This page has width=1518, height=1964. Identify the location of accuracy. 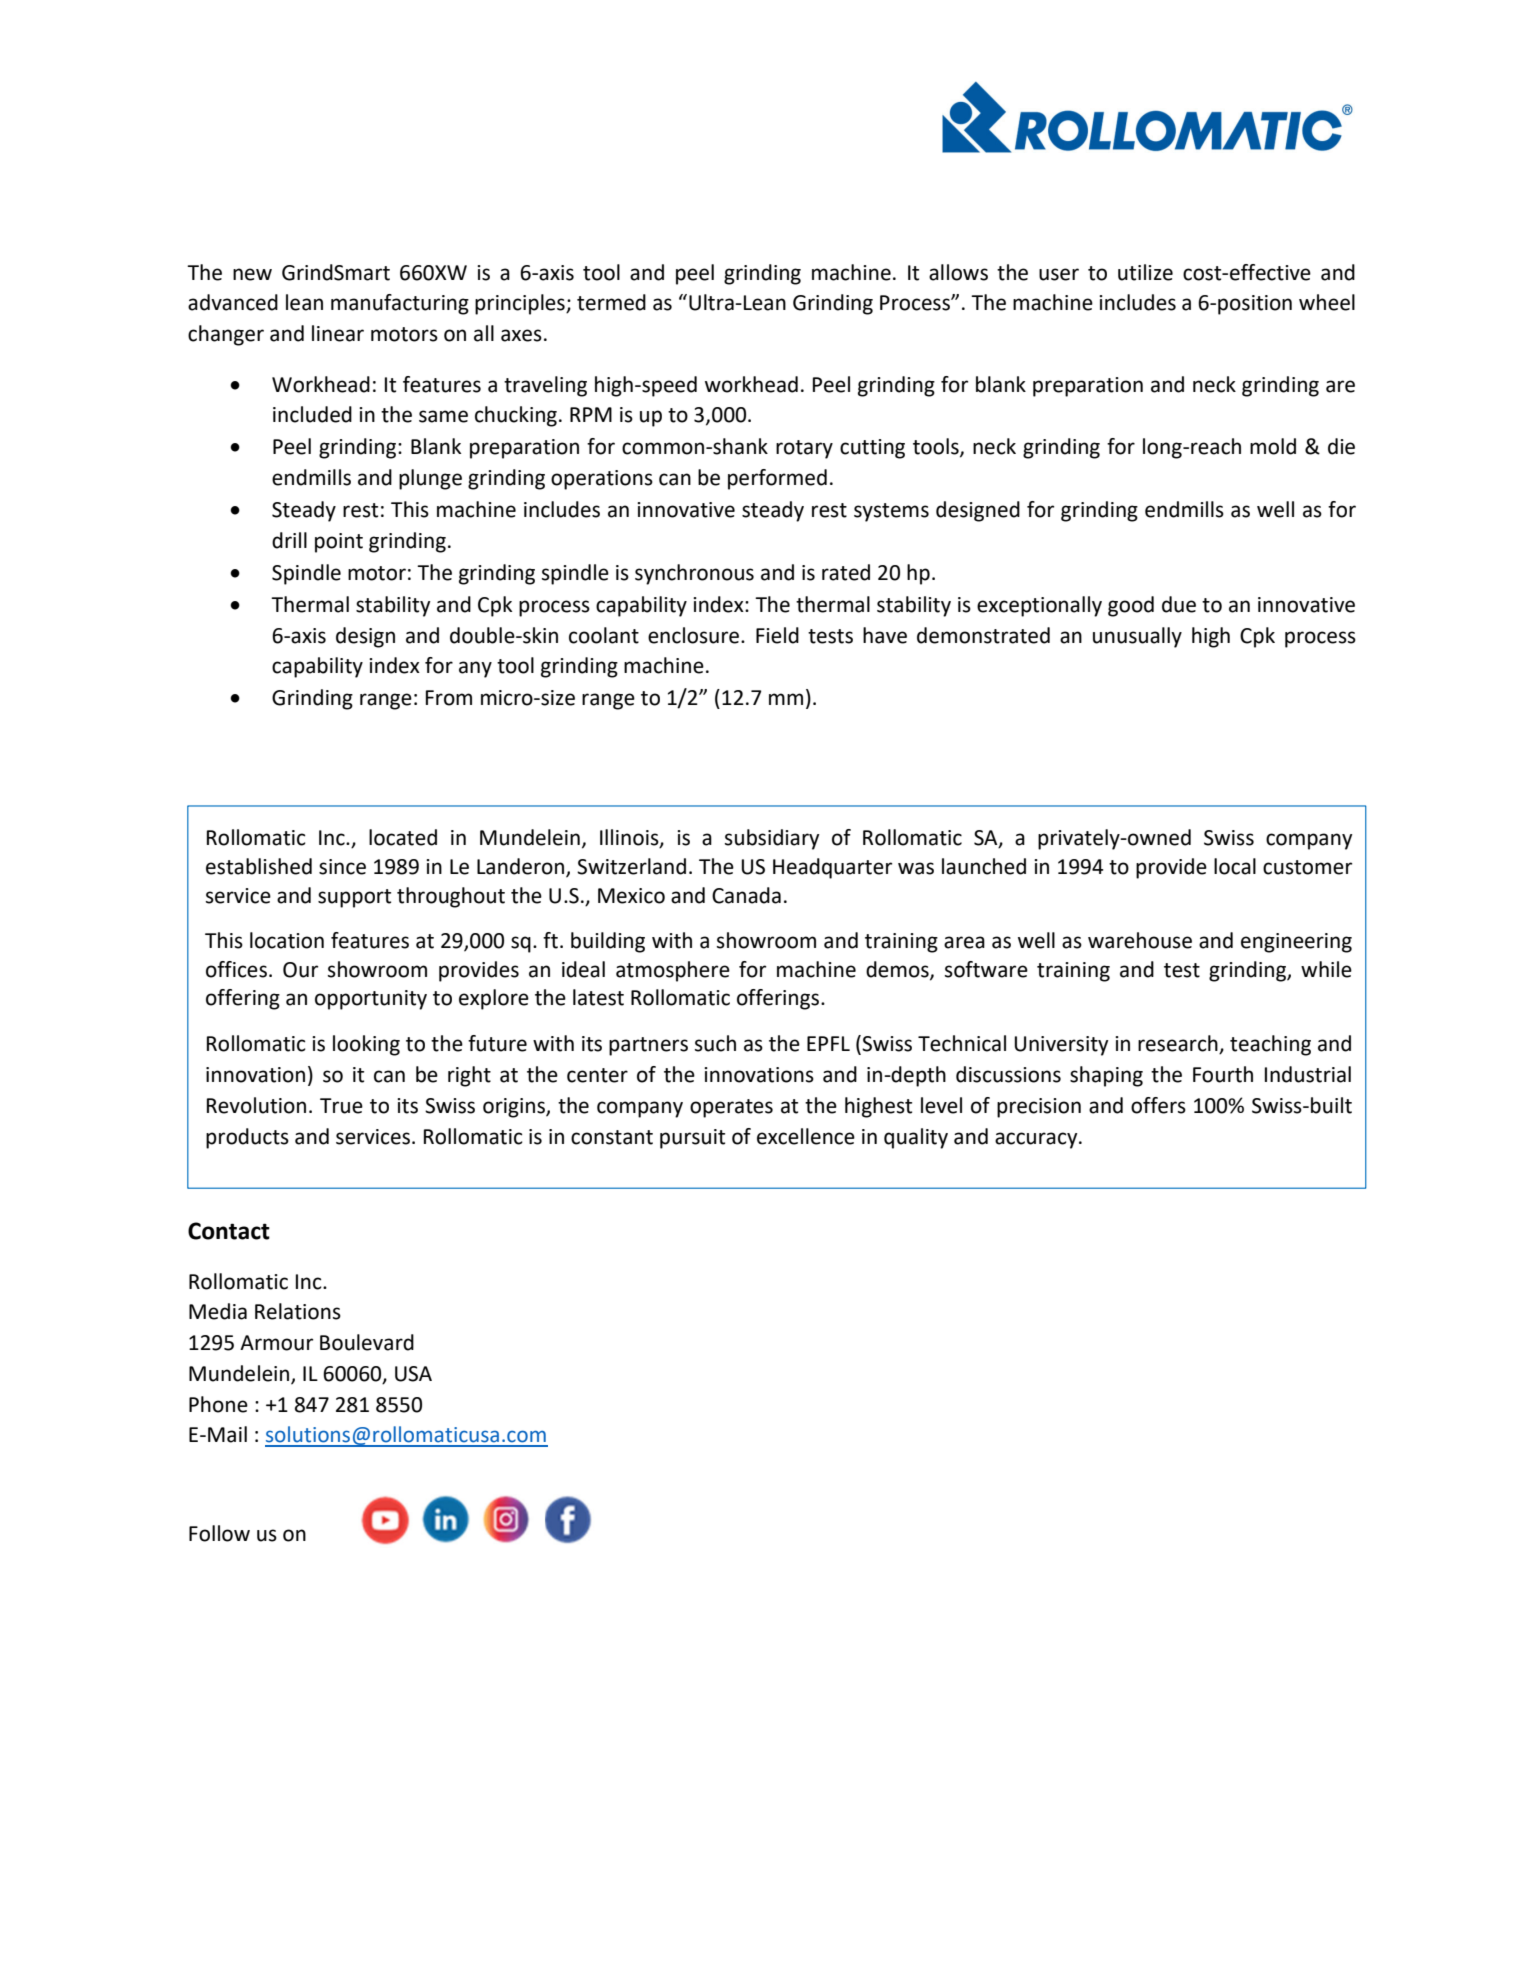
(1037, 1140).
